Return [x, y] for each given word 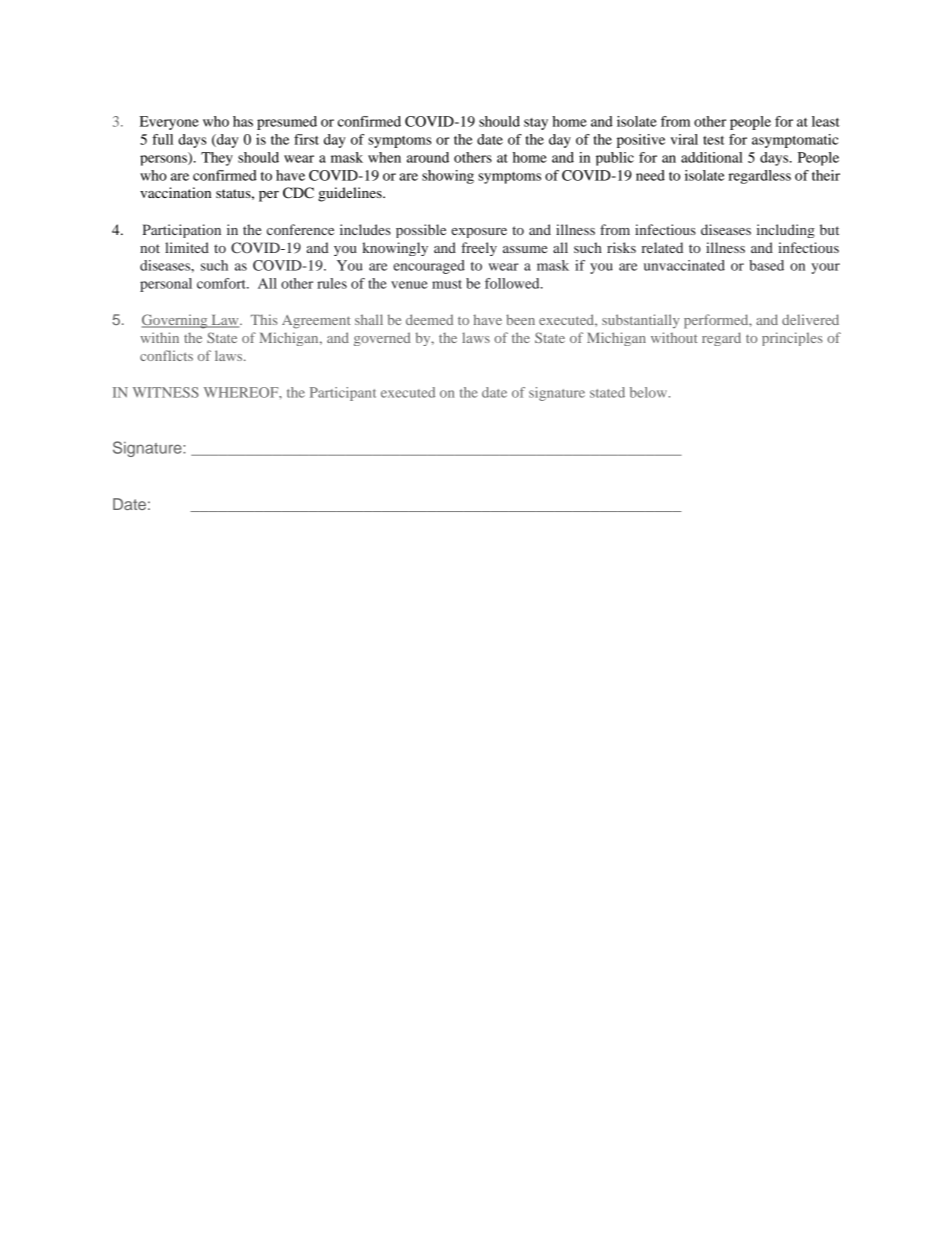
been [520, 319]
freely [479, 249]
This [264, 319]
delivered [810, 319]
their [826, 175]
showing [448, 177]
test [713, 140]
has [243, 121]
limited [187, 247]
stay [536, 124]
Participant [343, 394]
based [766, 265]
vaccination [175, 192]
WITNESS [166, 392]
